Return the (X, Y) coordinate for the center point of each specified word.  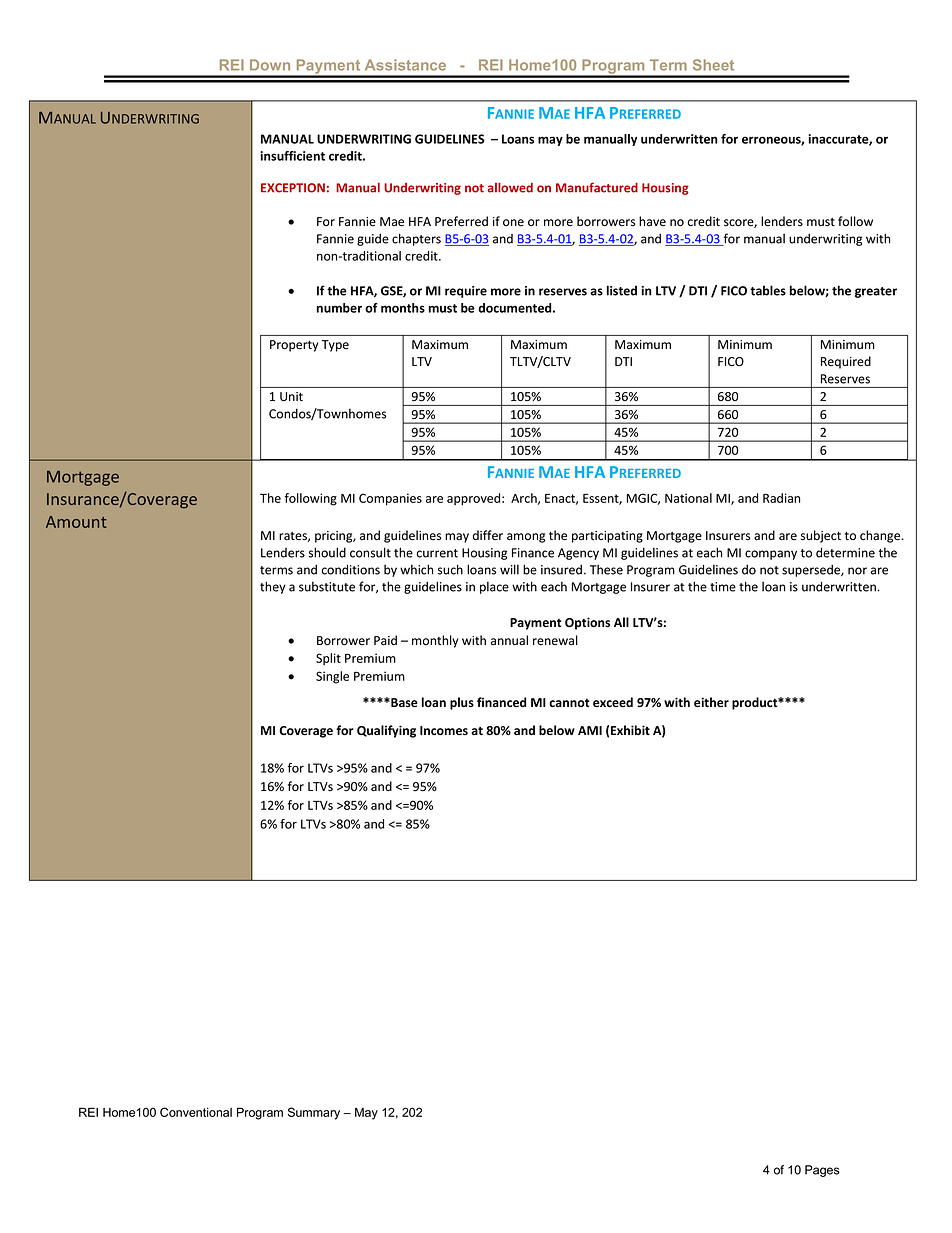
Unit (291, 396)
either (711, 702)
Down (270, 65)
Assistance (405, 65)
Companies (390, 499)
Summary (314, 1113)
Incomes (444, 730)
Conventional (196, 1112)
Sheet (713, 65)
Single (332, 677)
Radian (781, 498)
